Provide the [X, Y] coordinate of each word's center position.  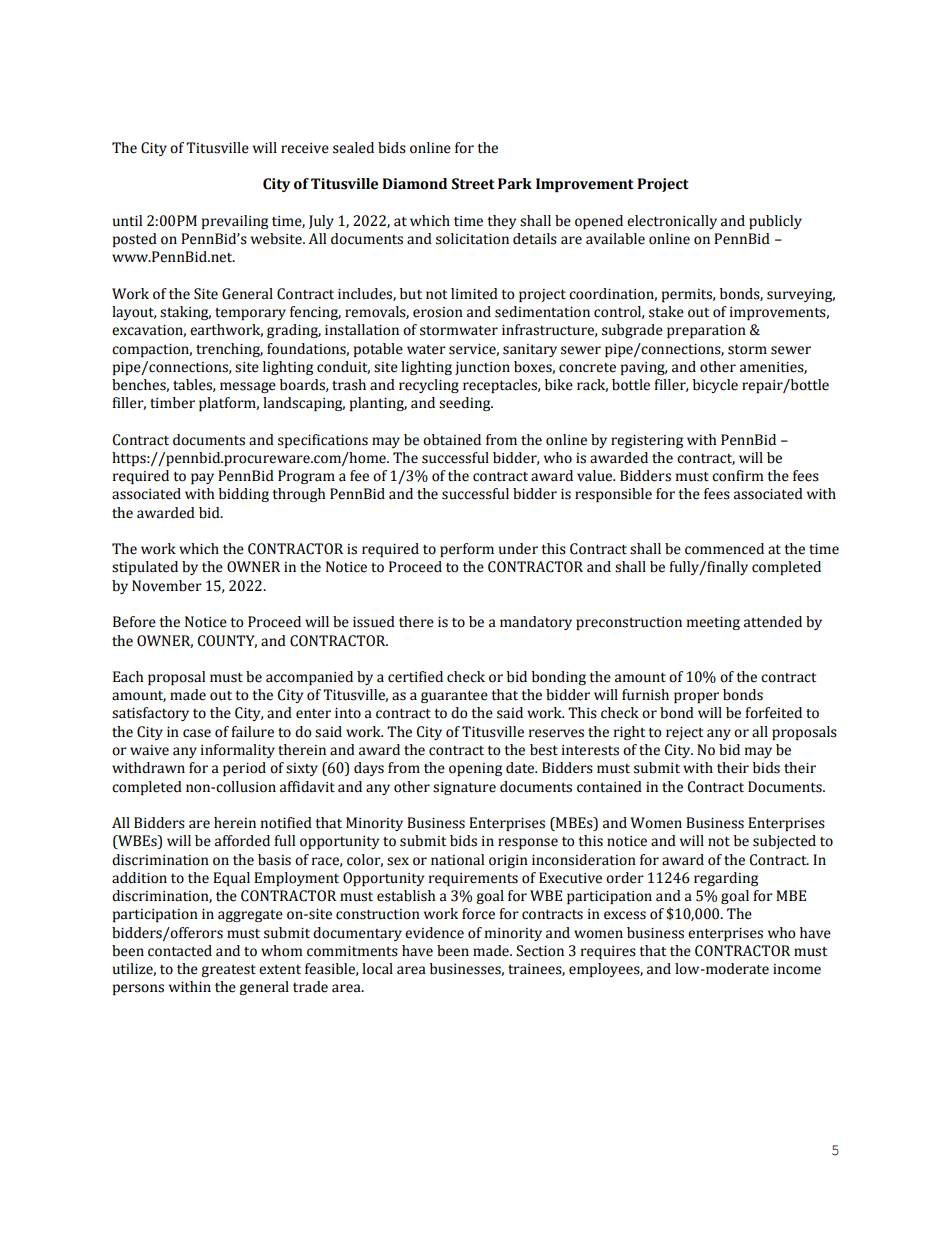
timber [172, 403]
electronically [672, 222]
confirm [738, 476]
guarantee [454, 697]
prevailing [235, 222]
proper [696, 697]
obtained [452, 440]
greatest [228, 971]
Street [473, 184]
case [197, 733]
